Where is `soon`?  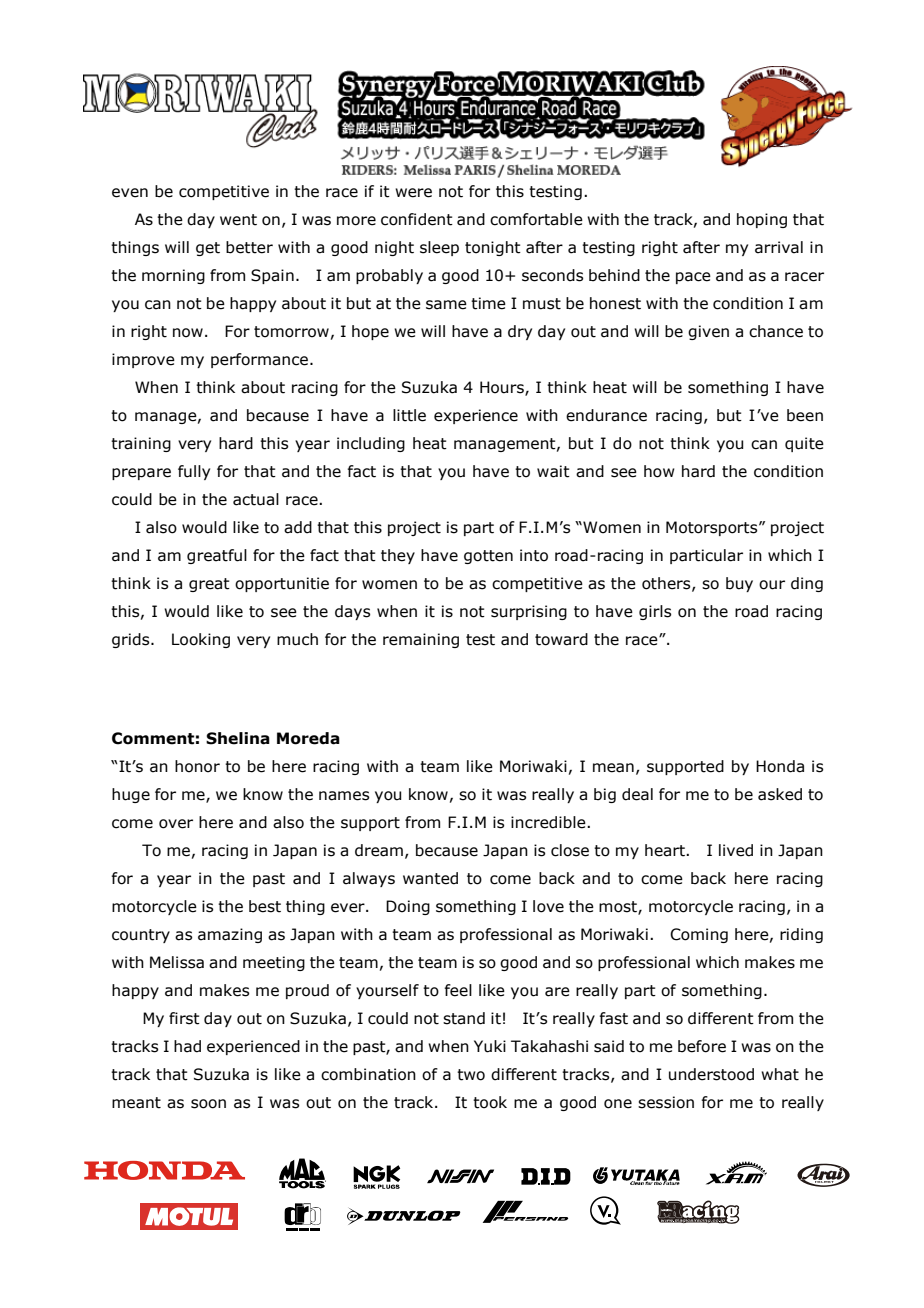
soon is located at coordinates (208, 1104).
